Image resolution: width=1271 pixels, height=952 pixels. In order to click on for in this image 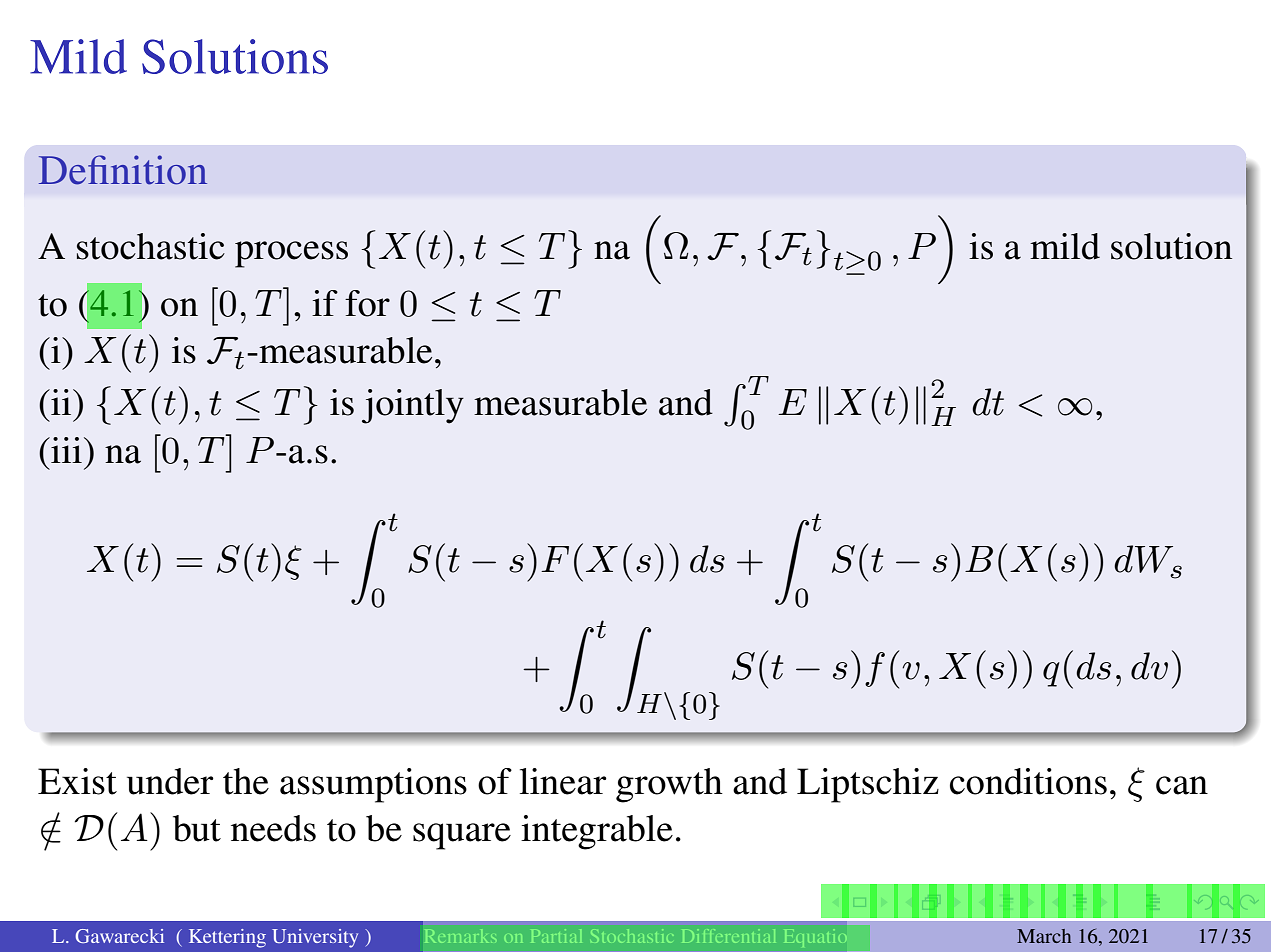, I will do `click(367, 303)`.
